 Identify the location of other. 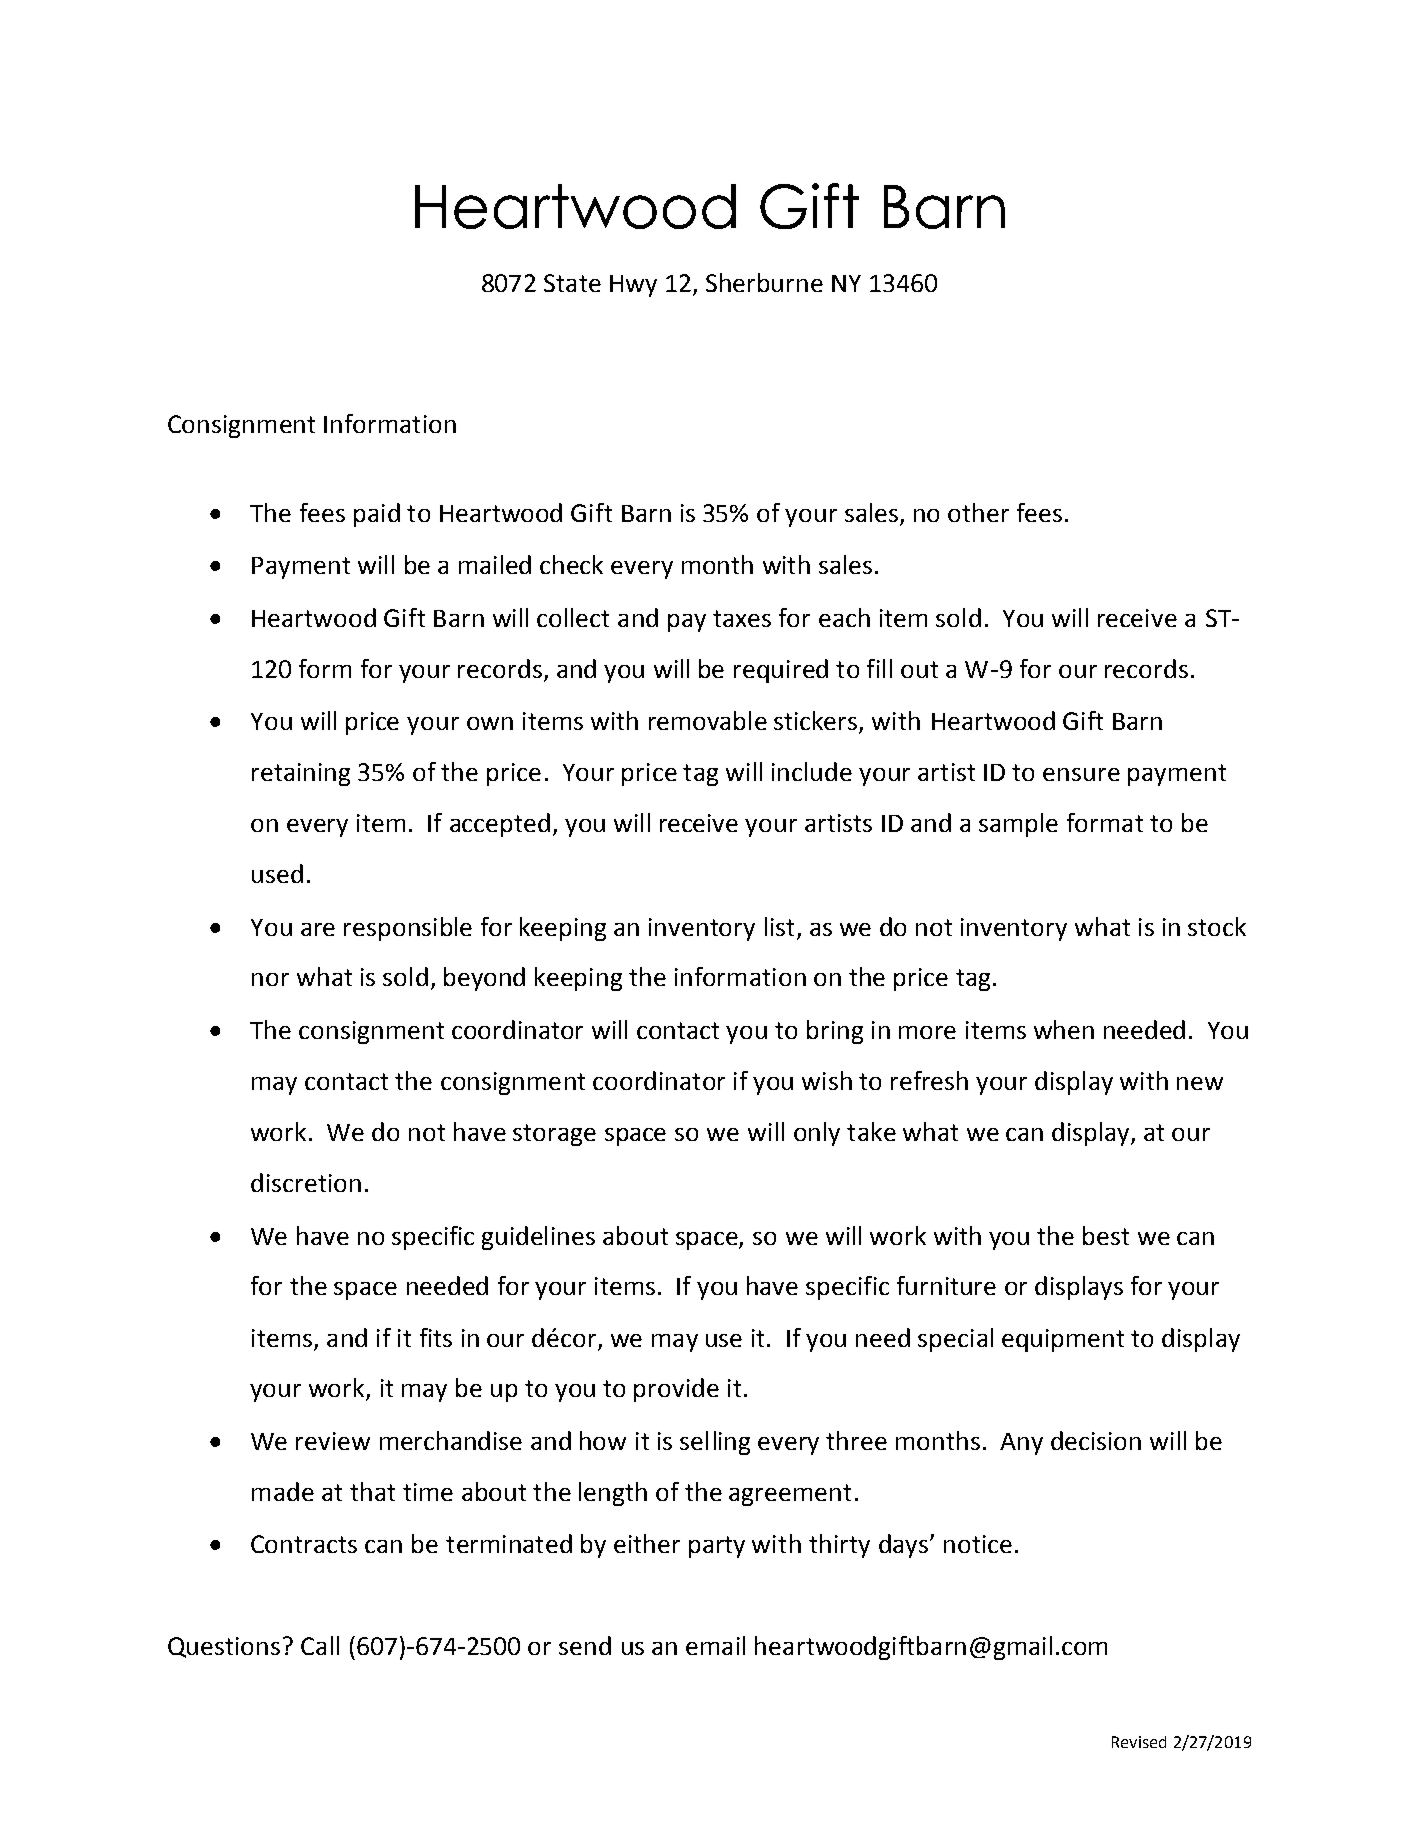
(978, 512).
